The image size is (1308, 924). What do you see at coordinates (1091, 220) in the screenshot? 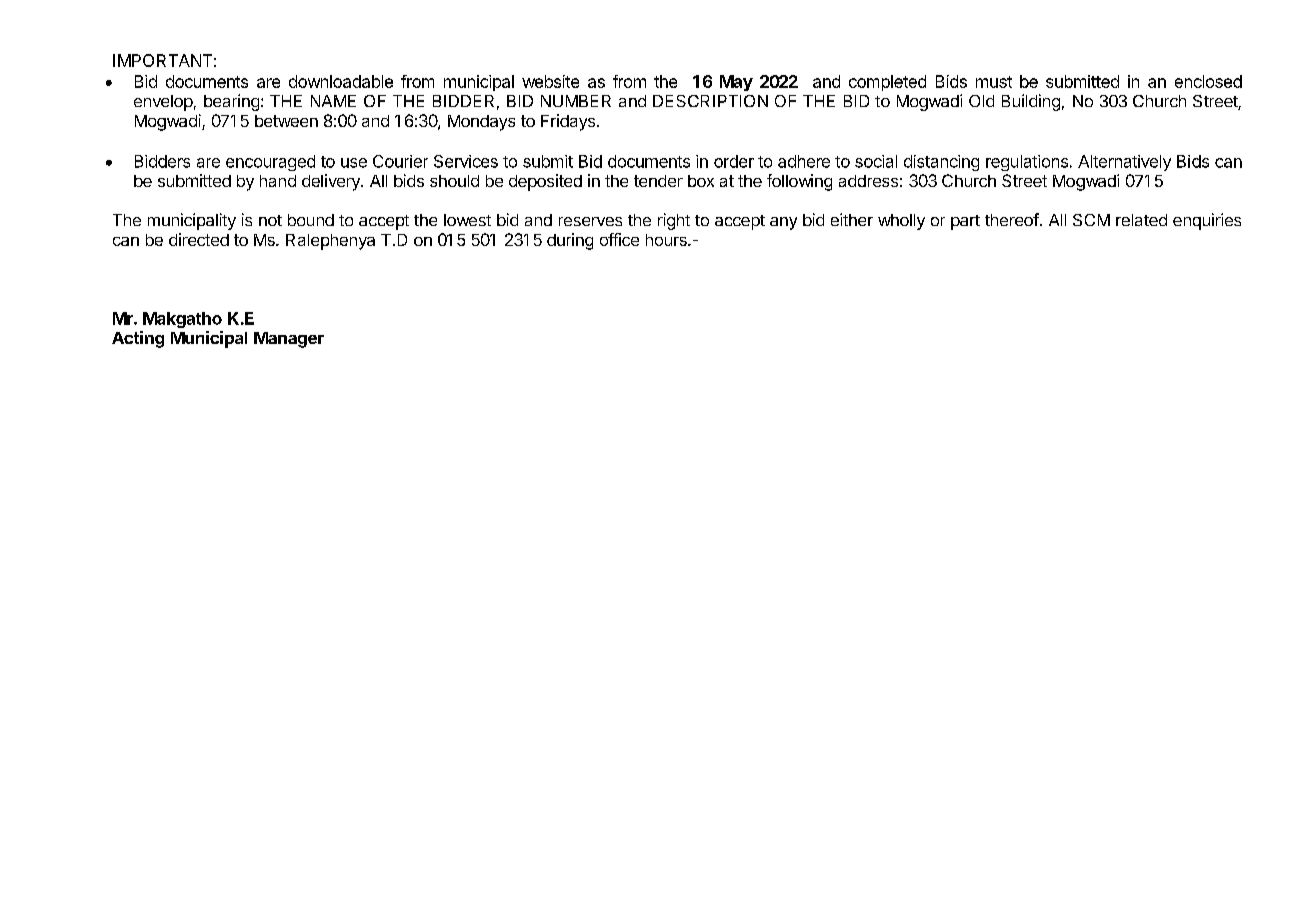
I see `SCM` at bounding box center [1091, 220].
